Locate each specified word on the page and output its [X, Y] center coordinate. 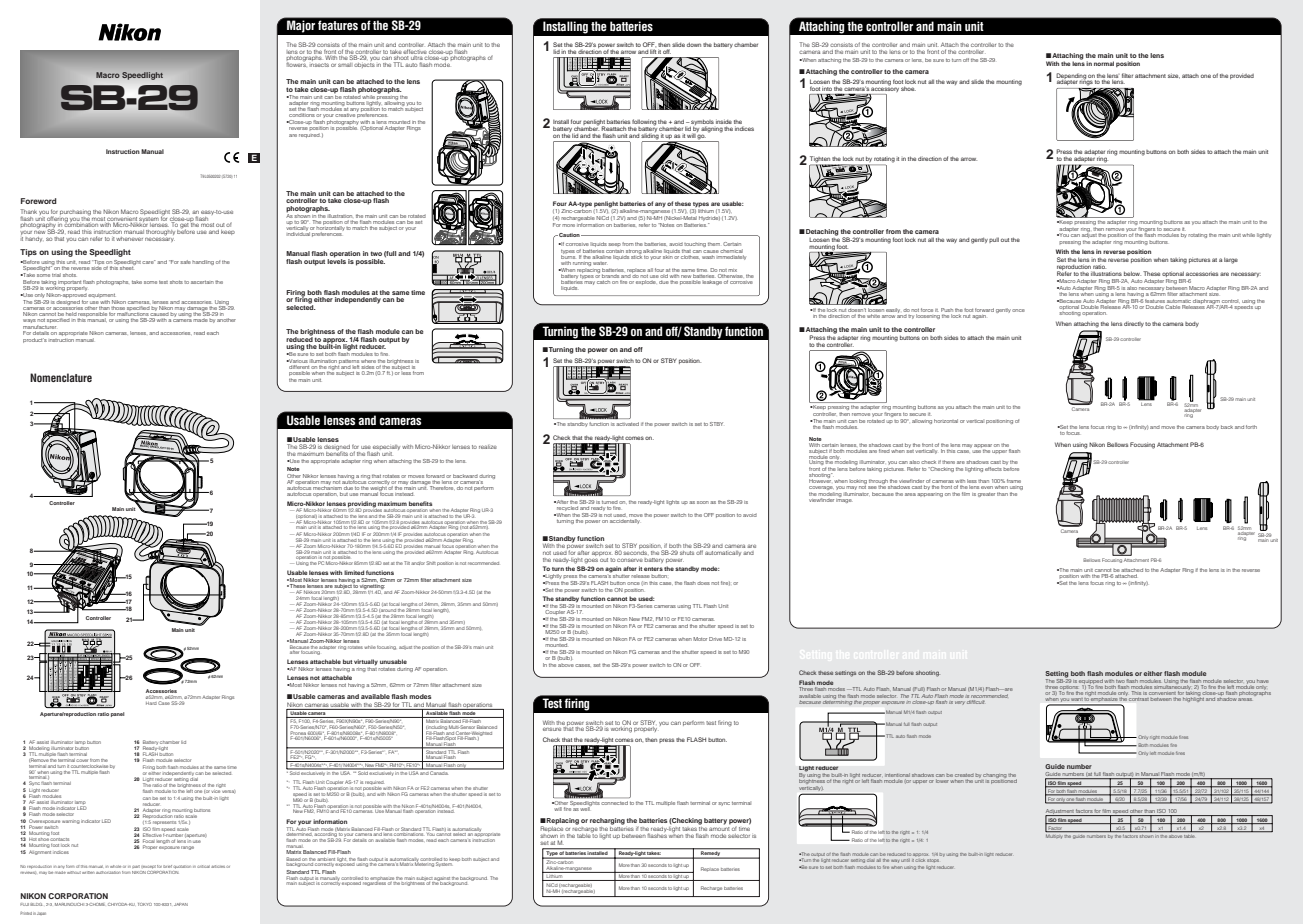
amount [719, 829]
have [1263, 681]
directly [1134, 324]
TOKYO [145, 904]
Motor [700, 639]
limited [354, 572]
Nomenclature [61, 377]
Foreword [39, 201]
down [694, 44]
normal [1104, 63]
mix [732, 270]
